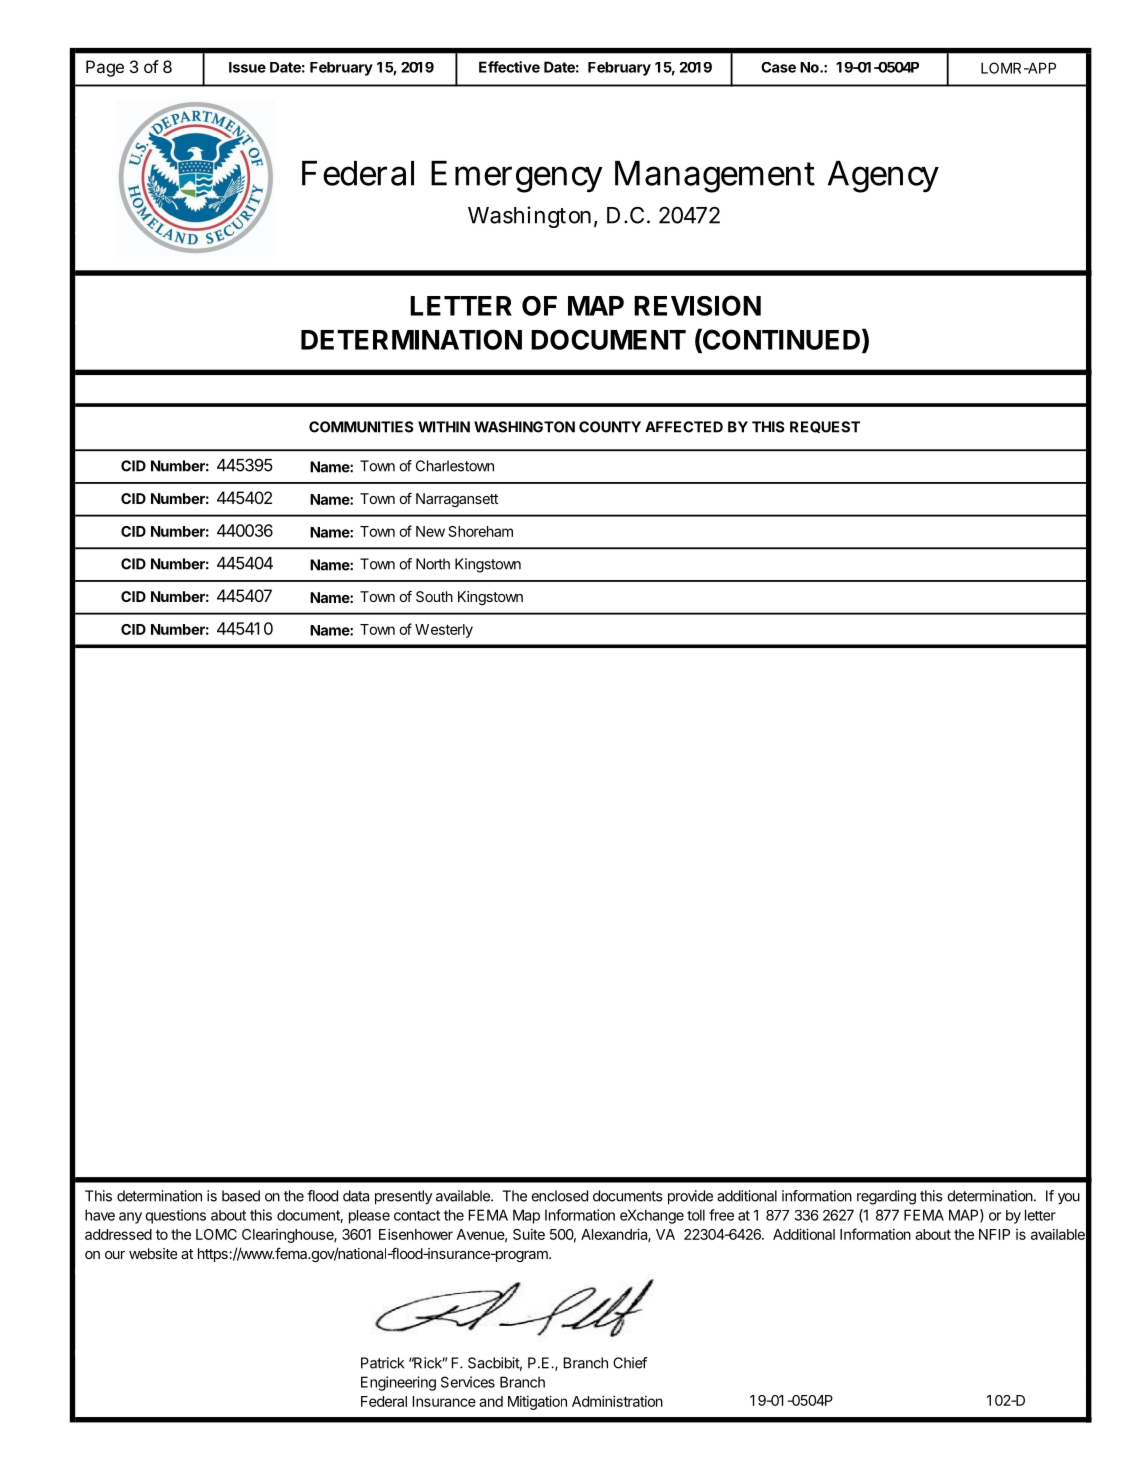 The image size is (1141, 1477). Describe the element at coordinates (610, 427) in the screenshot. I see `COUNTY` at that location.
